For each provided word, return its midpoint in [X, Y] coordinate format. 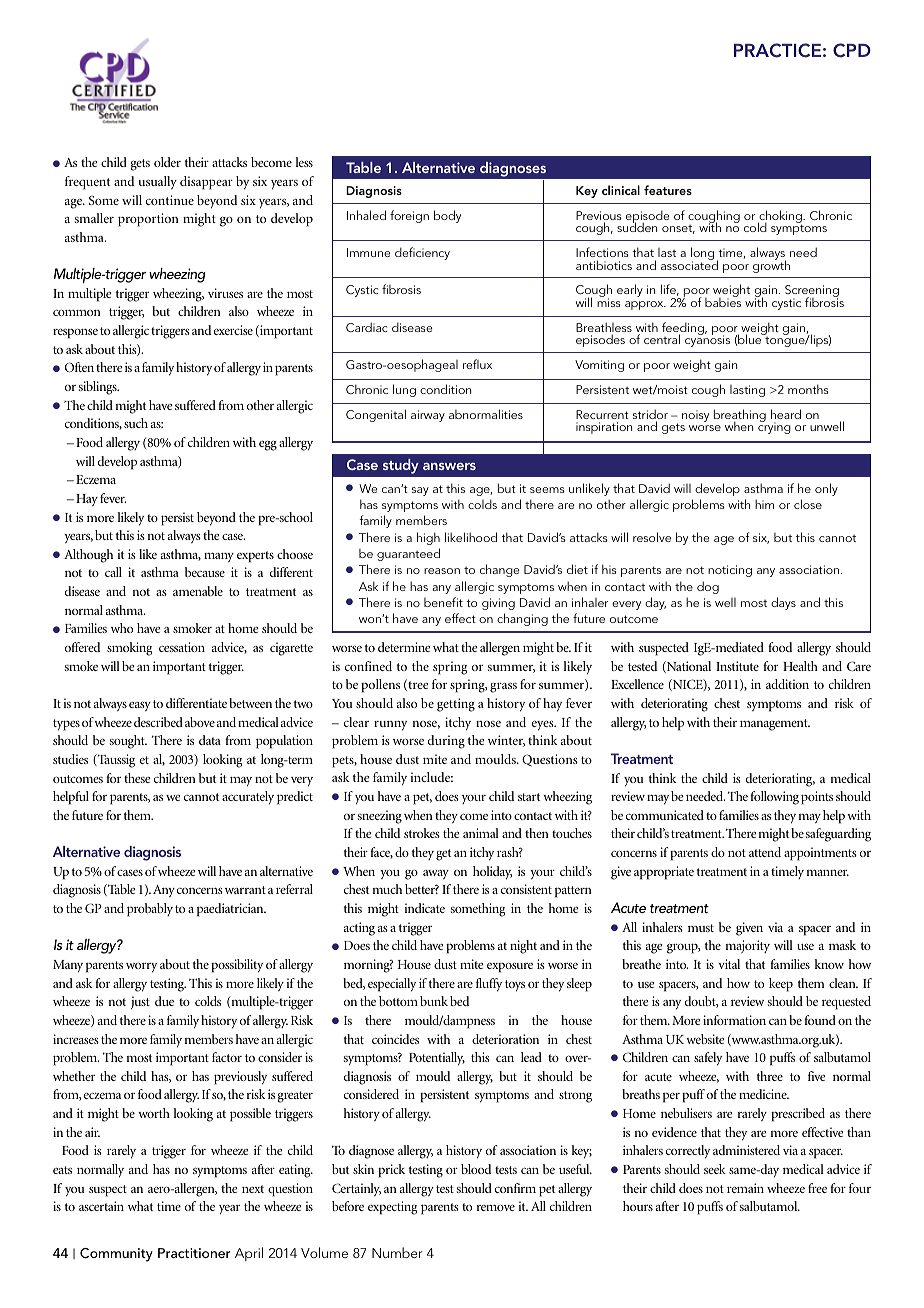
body [447, 216]
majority [747, 947]
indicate [424, 908]
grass [503, 687]
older [167, 162]
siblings [99, 388]
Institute [737, 666]
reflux [477, 364]
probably [150, 910]
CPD [852, 50]
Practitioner [194, 1253]
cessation [182, 647]
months [808, 389]
